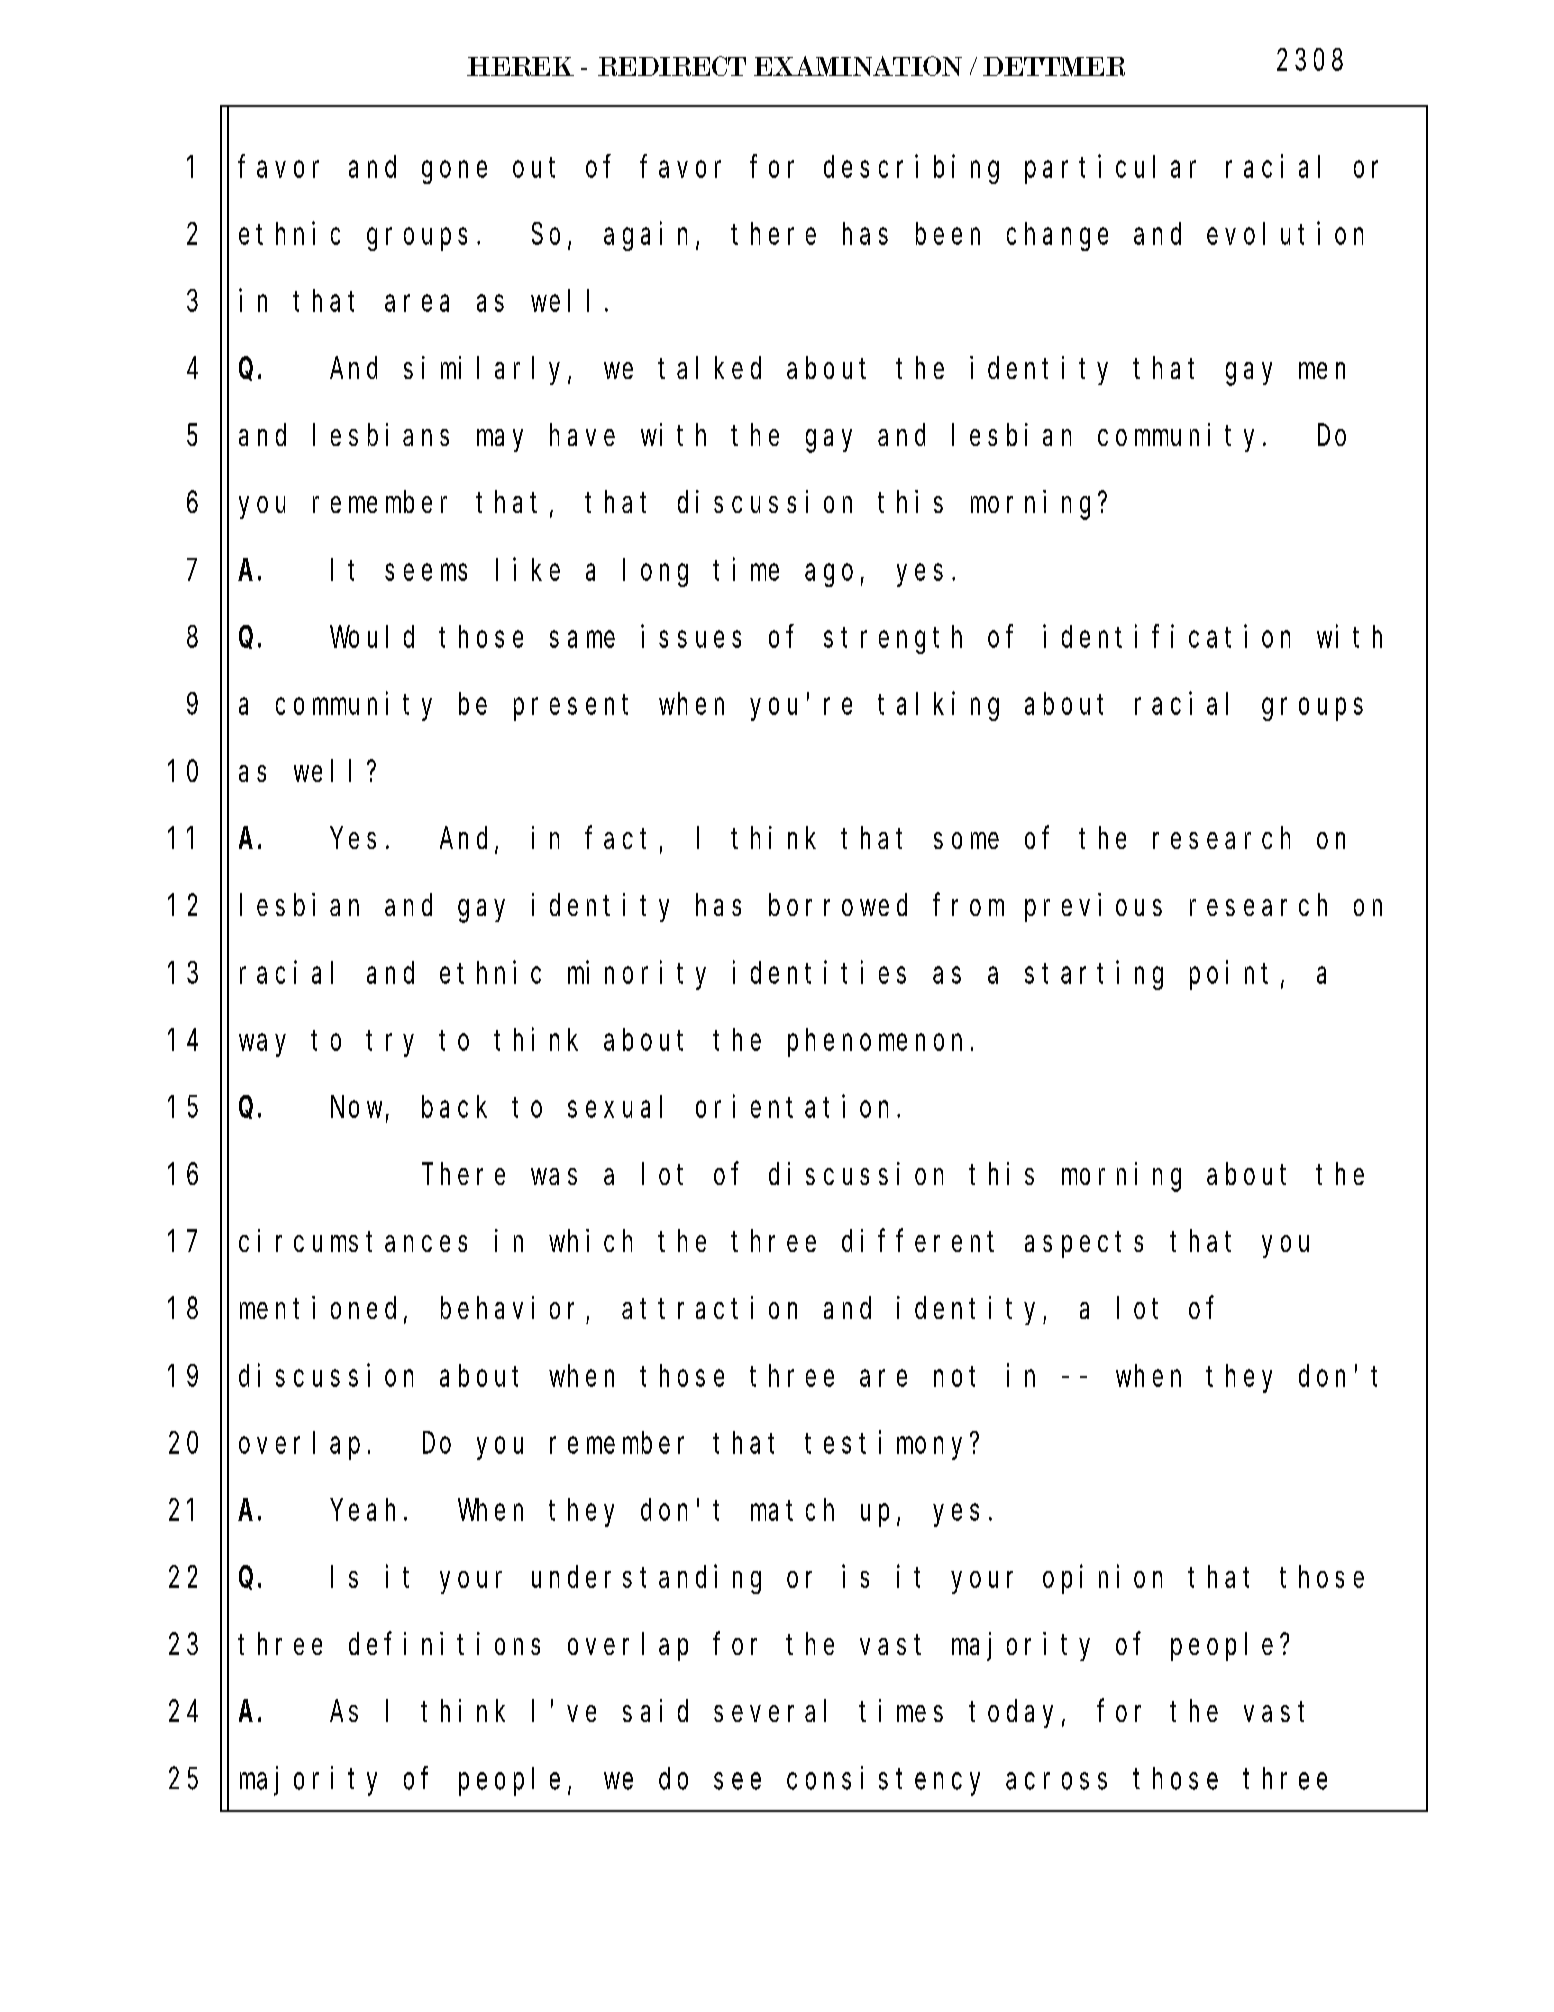 The width and height of the screenshot is (1554, 2012). I want to click on minority, so click(637, 975).
